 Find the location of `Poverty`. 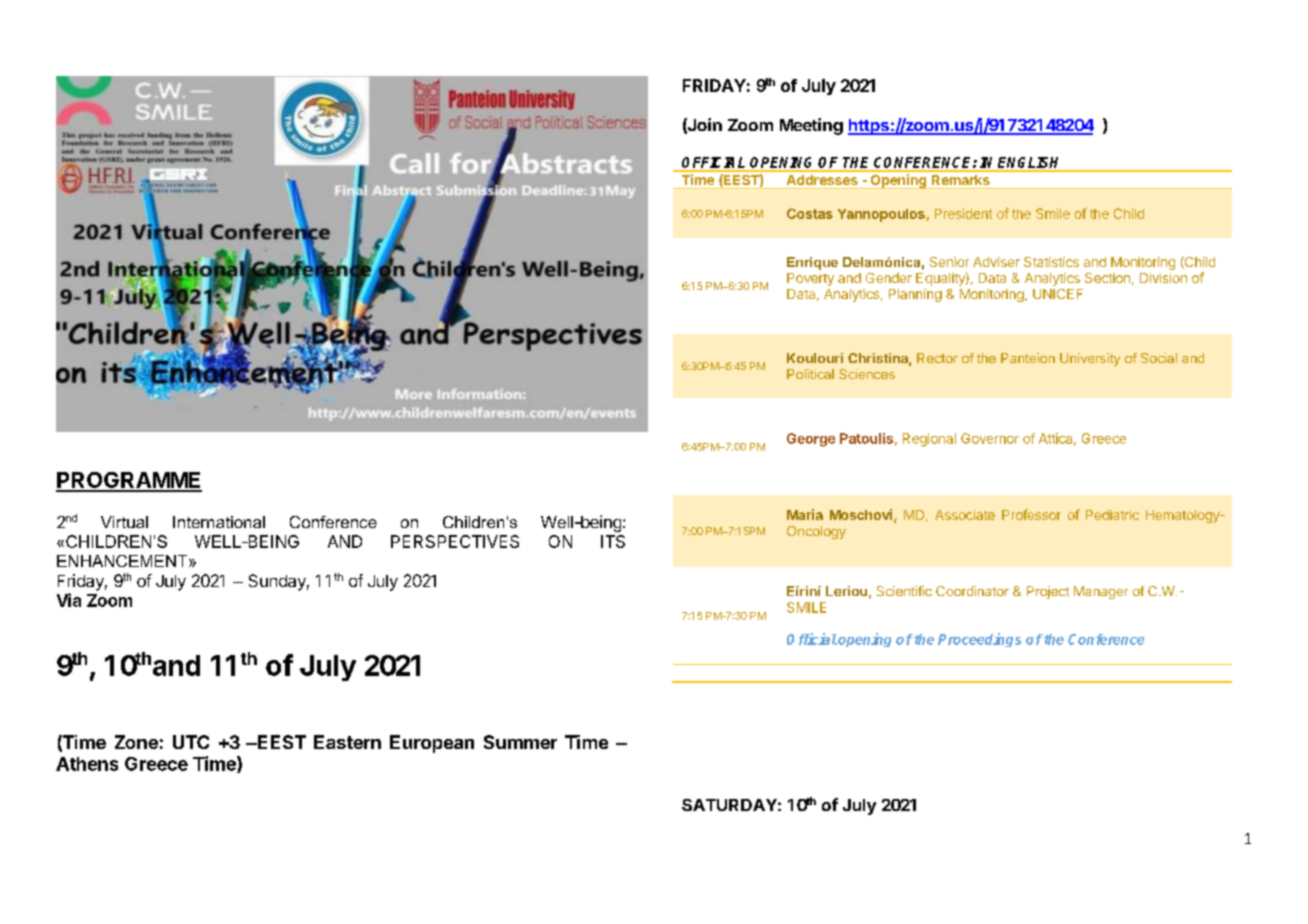

Poverty is located at coordinates (810, 279).
